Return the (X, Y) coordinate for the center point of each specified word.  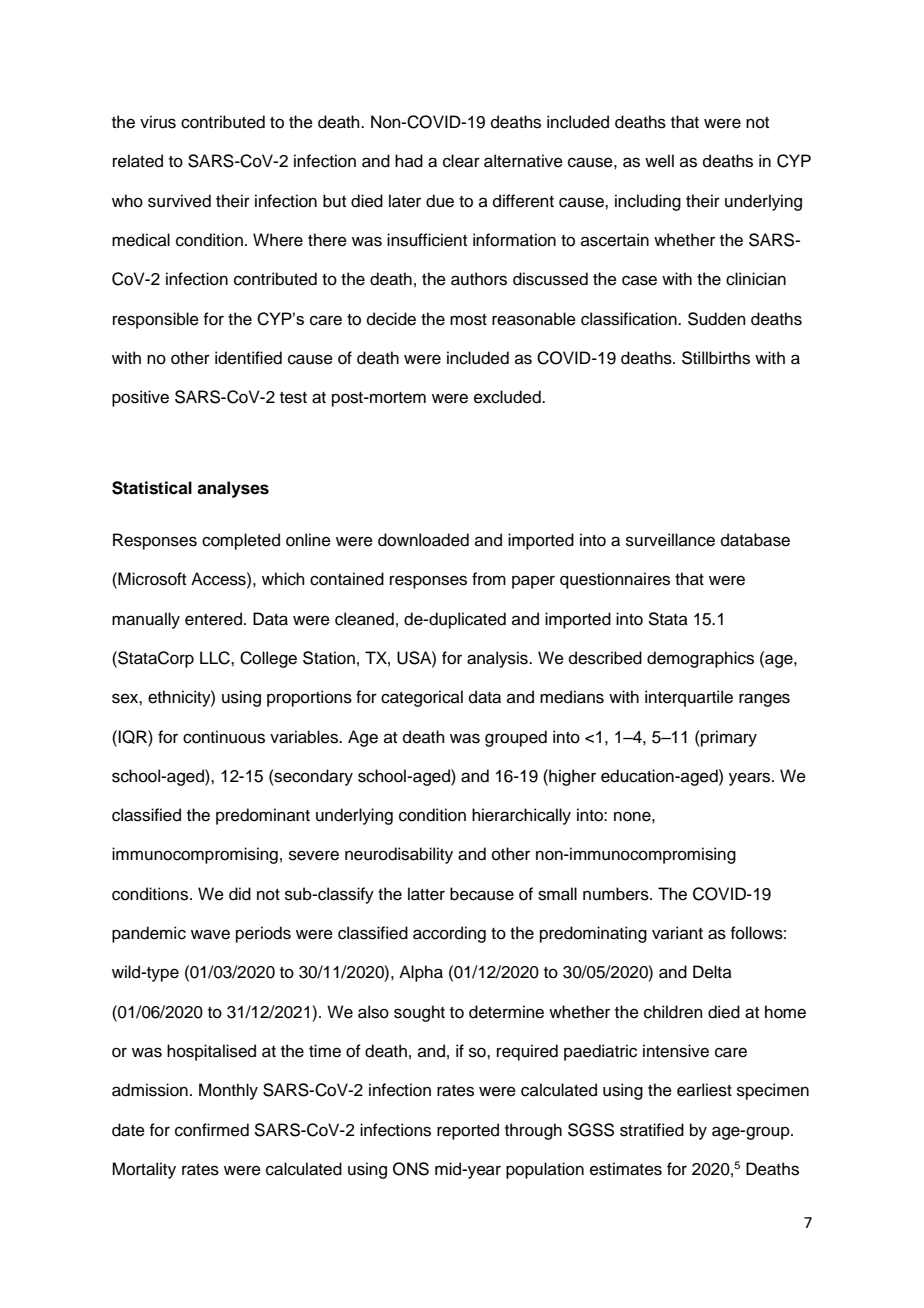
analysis (498, 659)
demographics (700, 659)
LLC (216, 658)
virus (158, 122)
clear (461, 161)
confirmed (212, 1130)
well (659, 161)
